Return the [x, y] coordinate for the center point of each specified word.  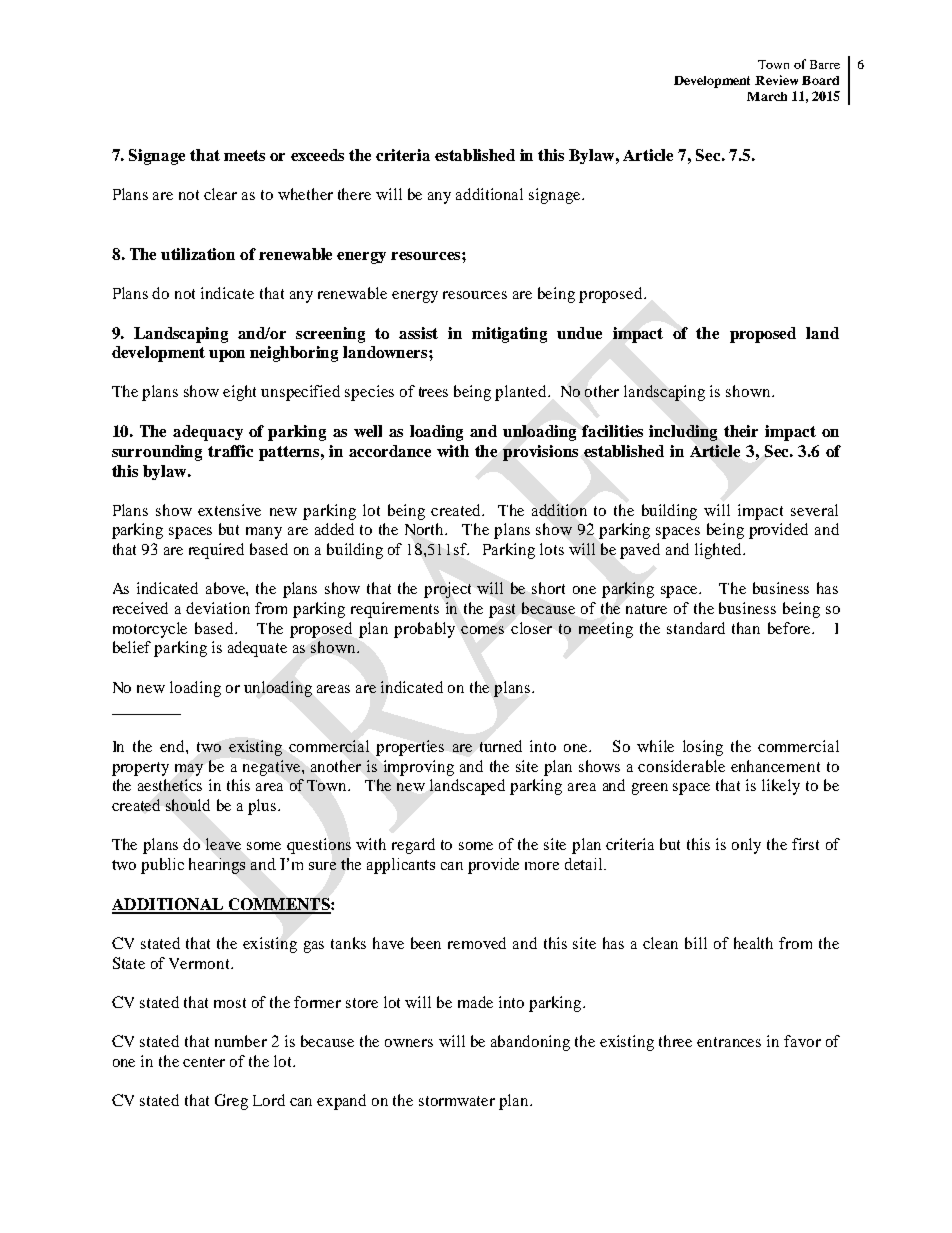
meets [244, 155]
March [767, 96]
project [447, 590]
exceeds [317, 155]
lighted [720, 551]
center [204, 1062]
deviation [218, 608]
